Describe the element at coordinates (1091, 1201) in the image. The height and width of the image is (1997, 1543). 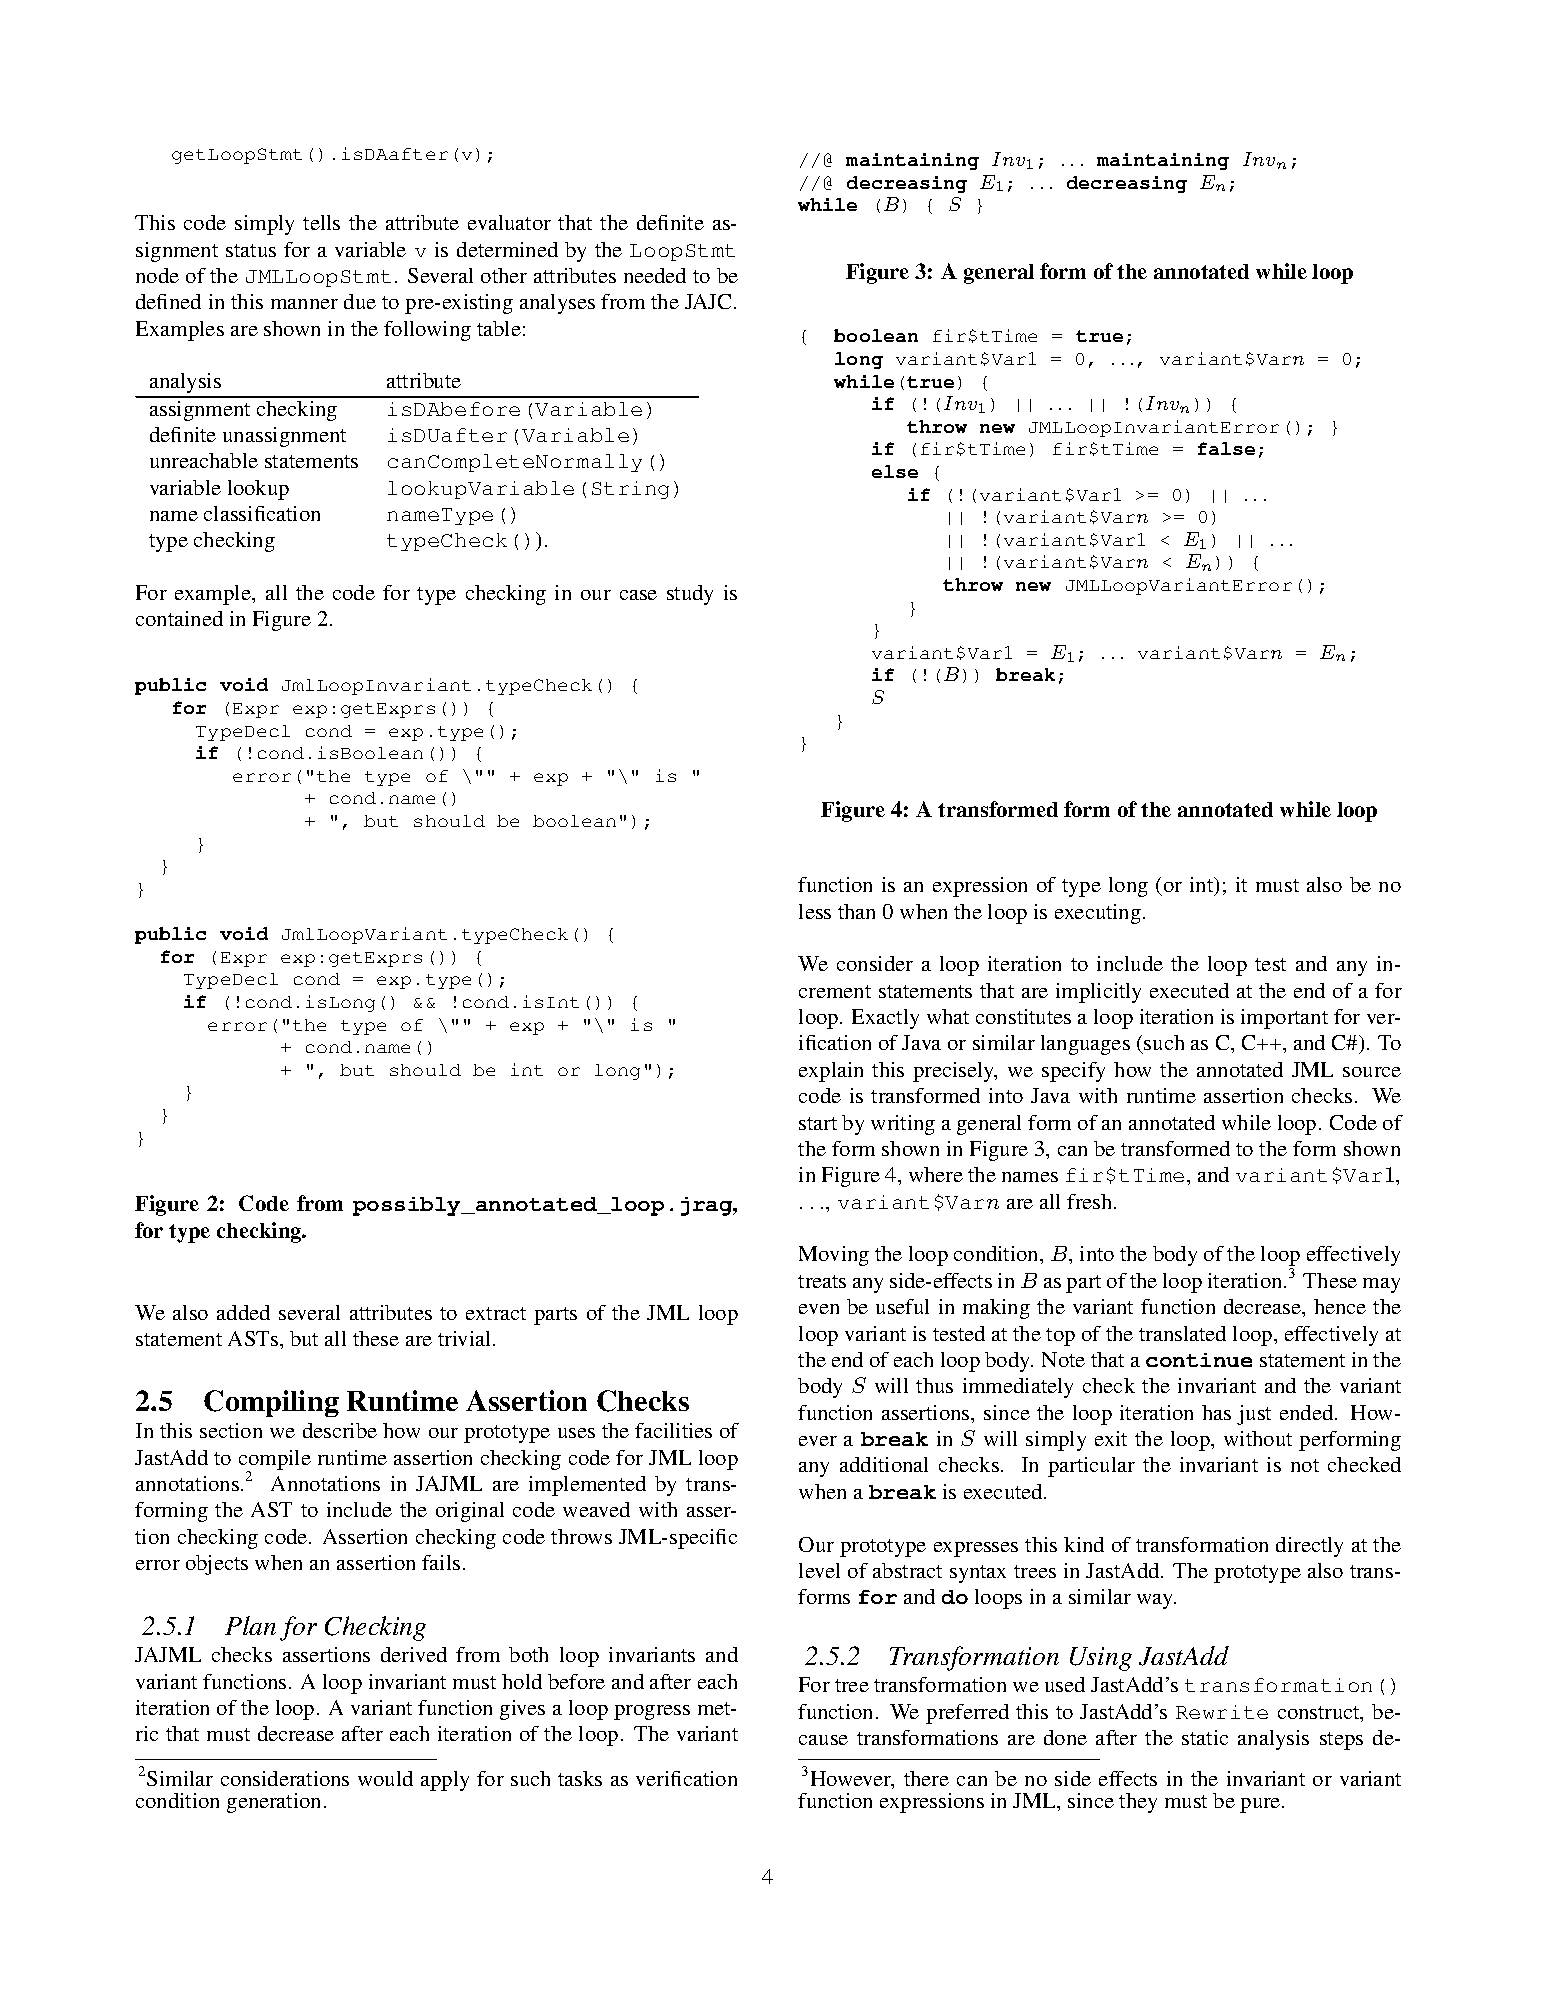
I see `fresh` at that location.
